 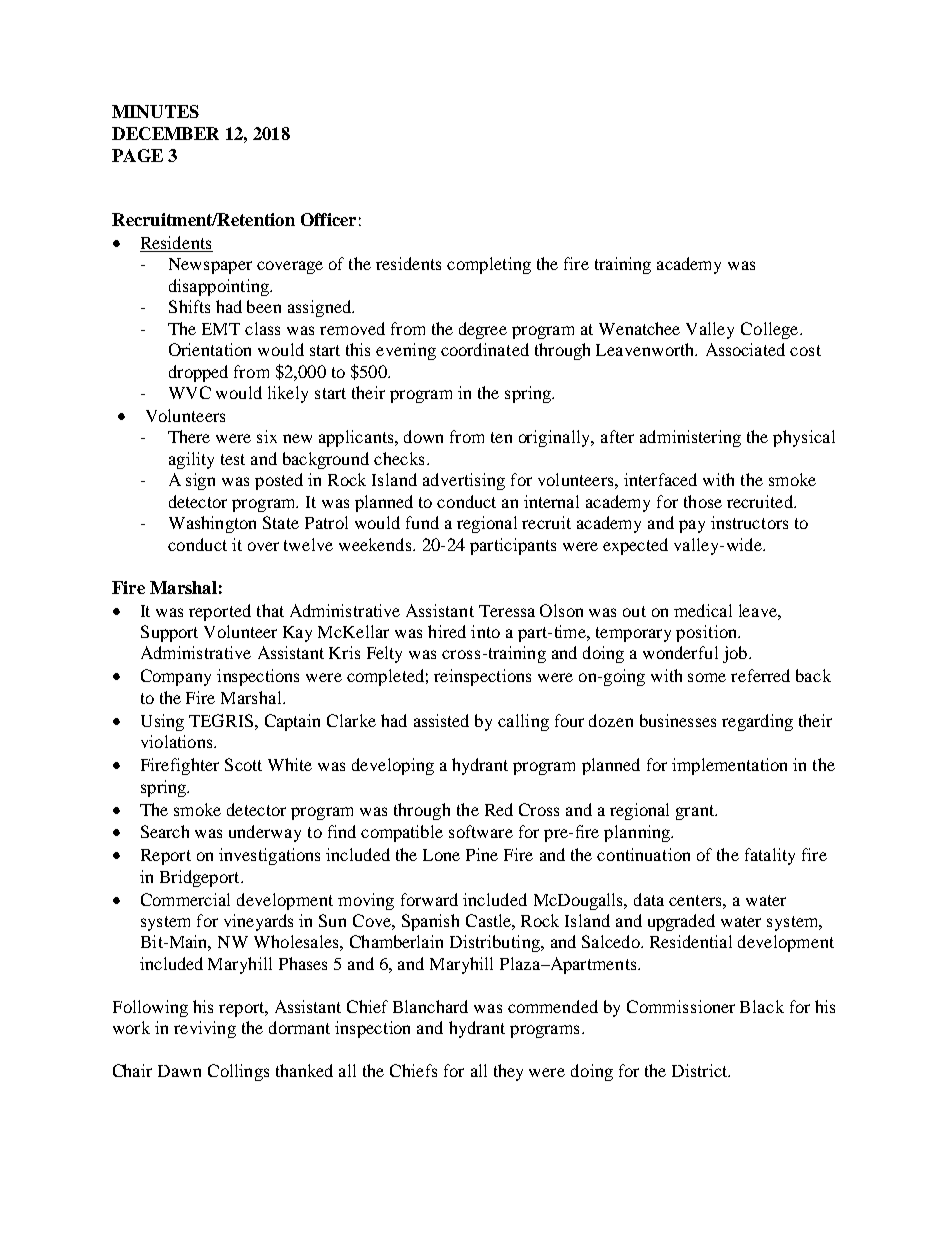 I want to click on reviving, so click(x=205, y=1029).
